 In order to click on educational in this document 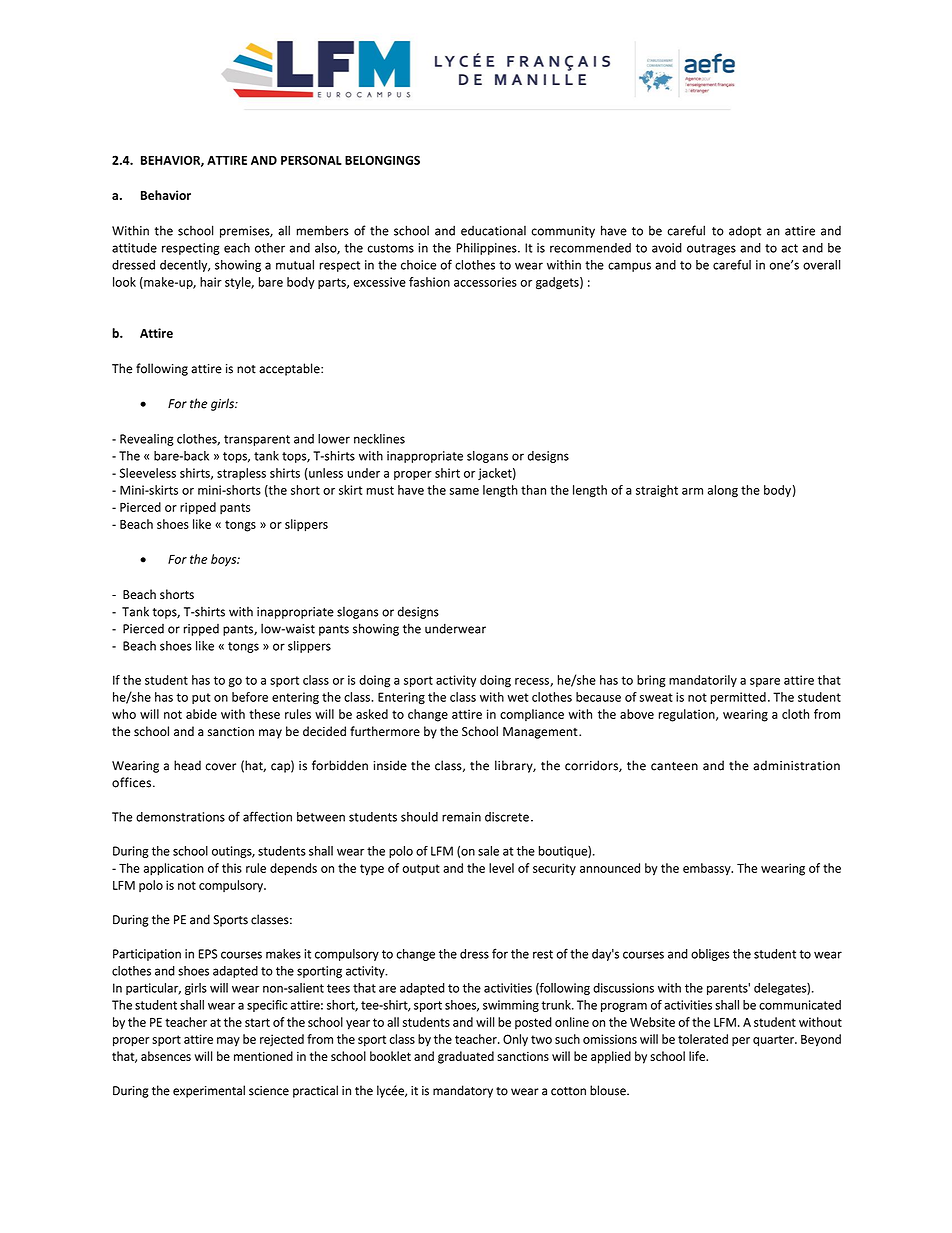, I will do `click(493, 231)`.
